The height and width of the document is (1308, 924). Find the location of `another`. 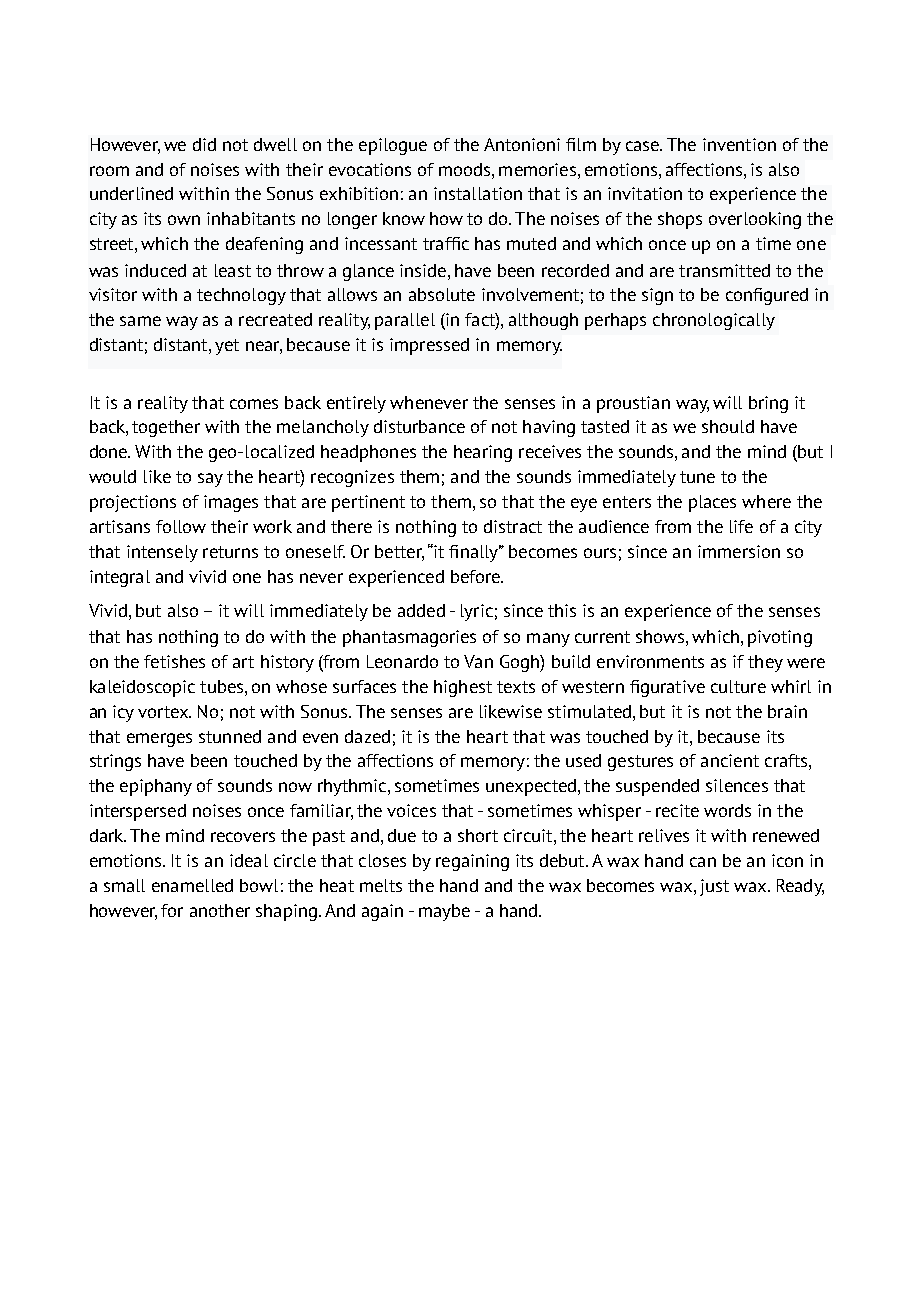

another is located at coordinates (220, 910).
